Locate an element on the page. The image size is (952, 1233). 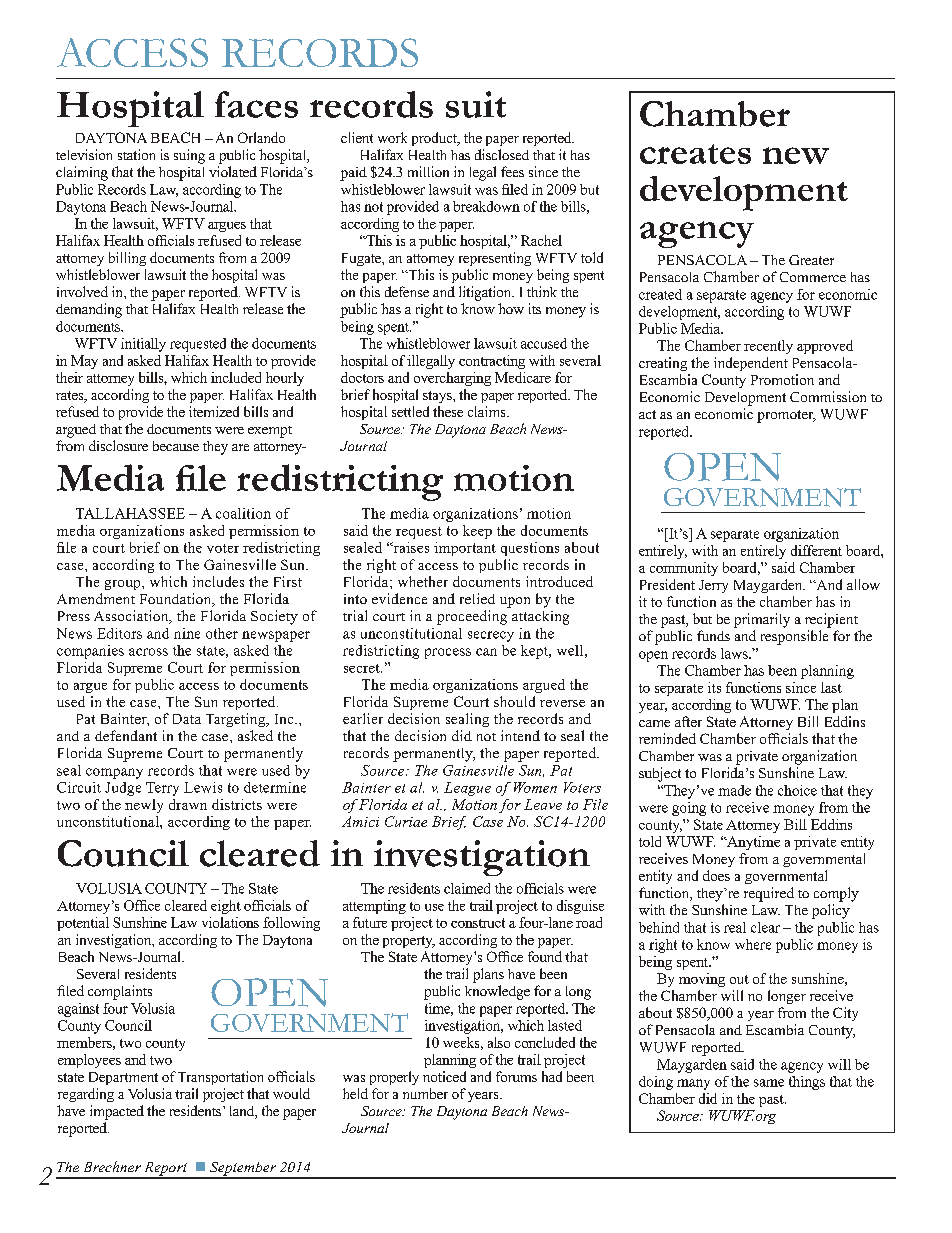
suing is located at coordinates (189, 156).
